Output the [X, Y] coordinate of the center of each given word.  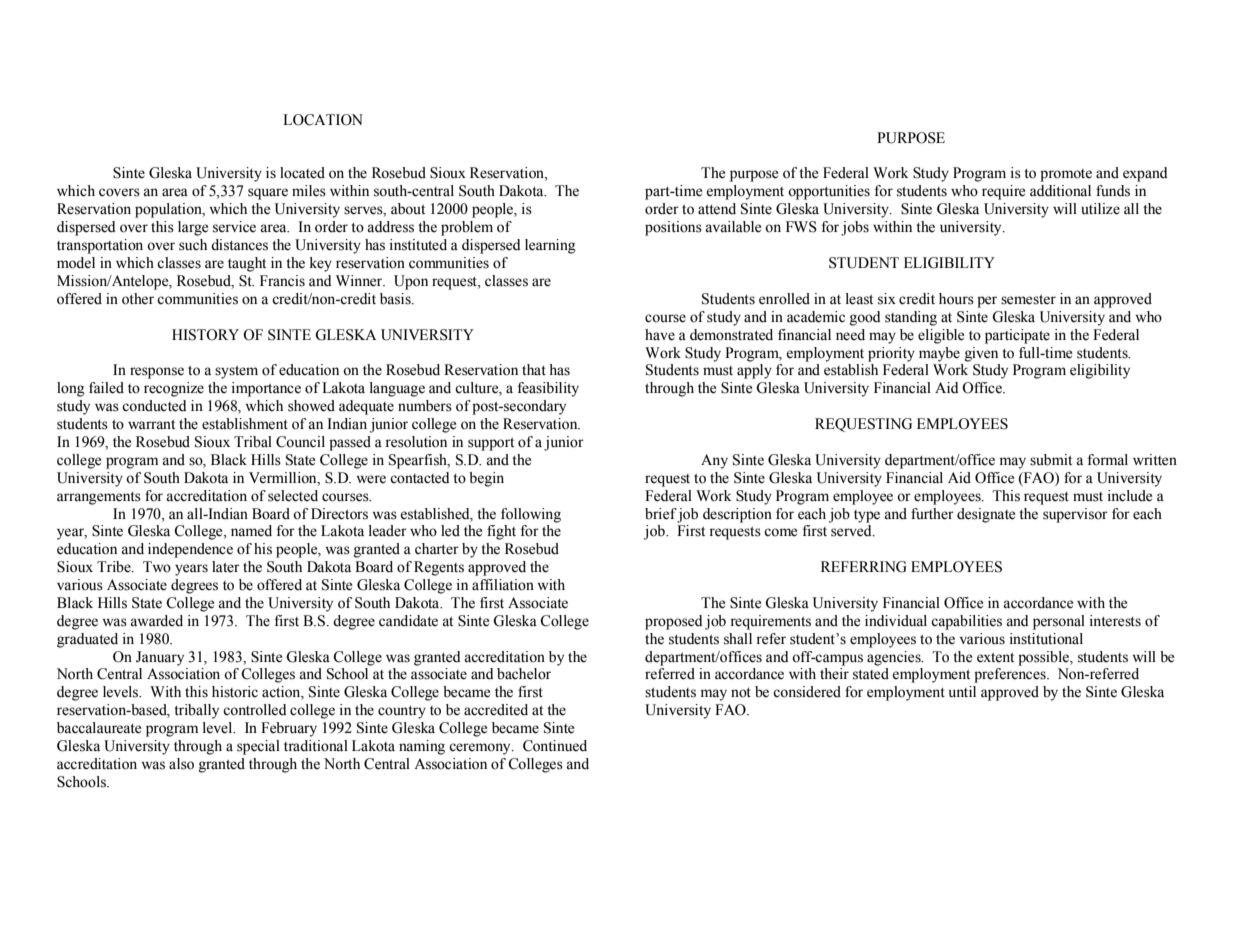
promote [1066, 175]
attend [717, 209]
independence [190, 550]
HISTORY [205, 335]
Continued [555, 746]
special [258, 747]
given [981, 354]
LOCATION [323, 120]
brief [661, 514]
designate [986, 515]
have [660, 335]
